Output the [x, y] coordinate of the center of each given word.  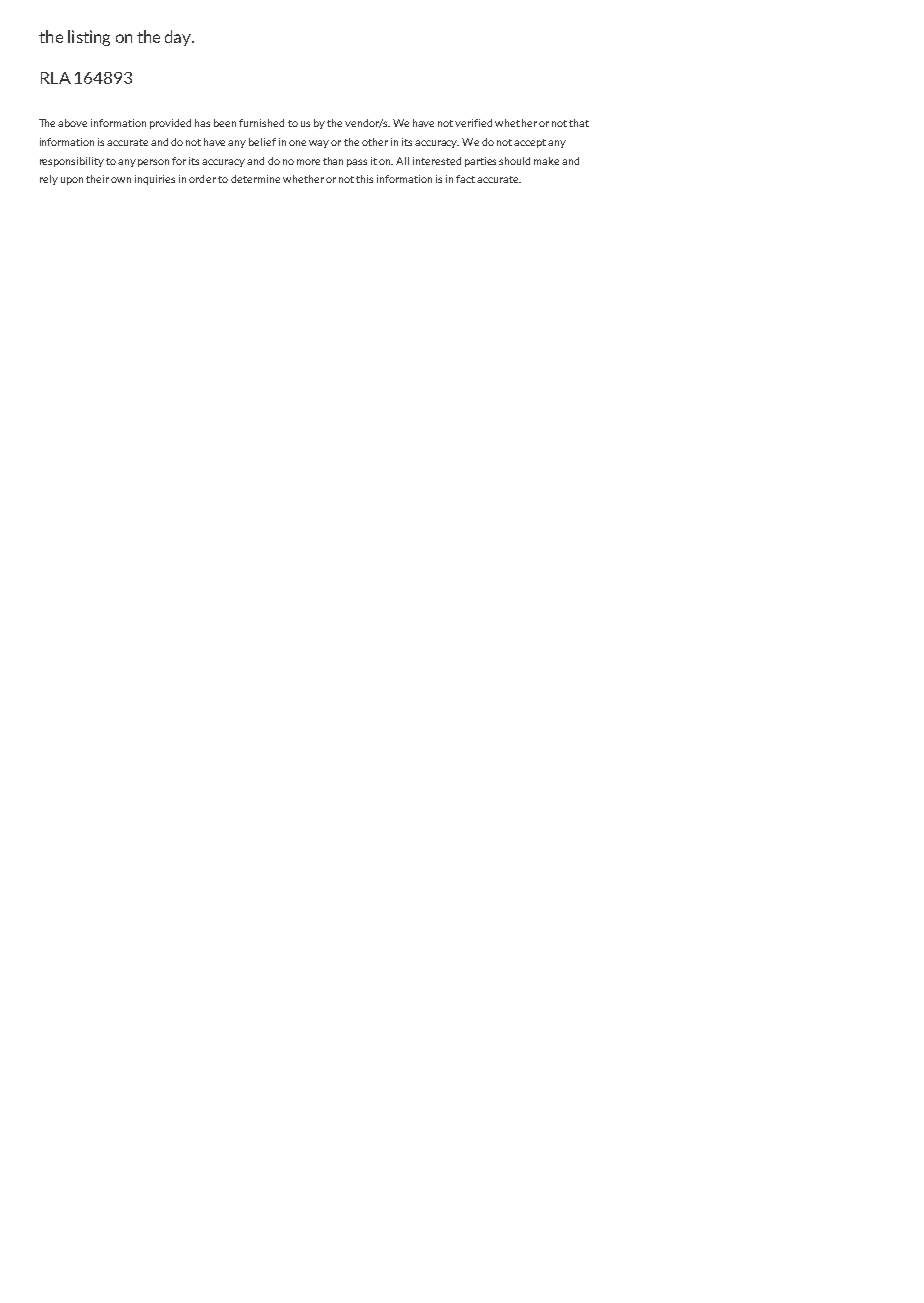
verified [473, 123]
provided [170, 124]
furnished [261, 123]
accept [530, 143]
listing [89, 38]
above [72, 123]
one [297, 143]
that [579, 123]
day [179, 38]
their [97, 179]
